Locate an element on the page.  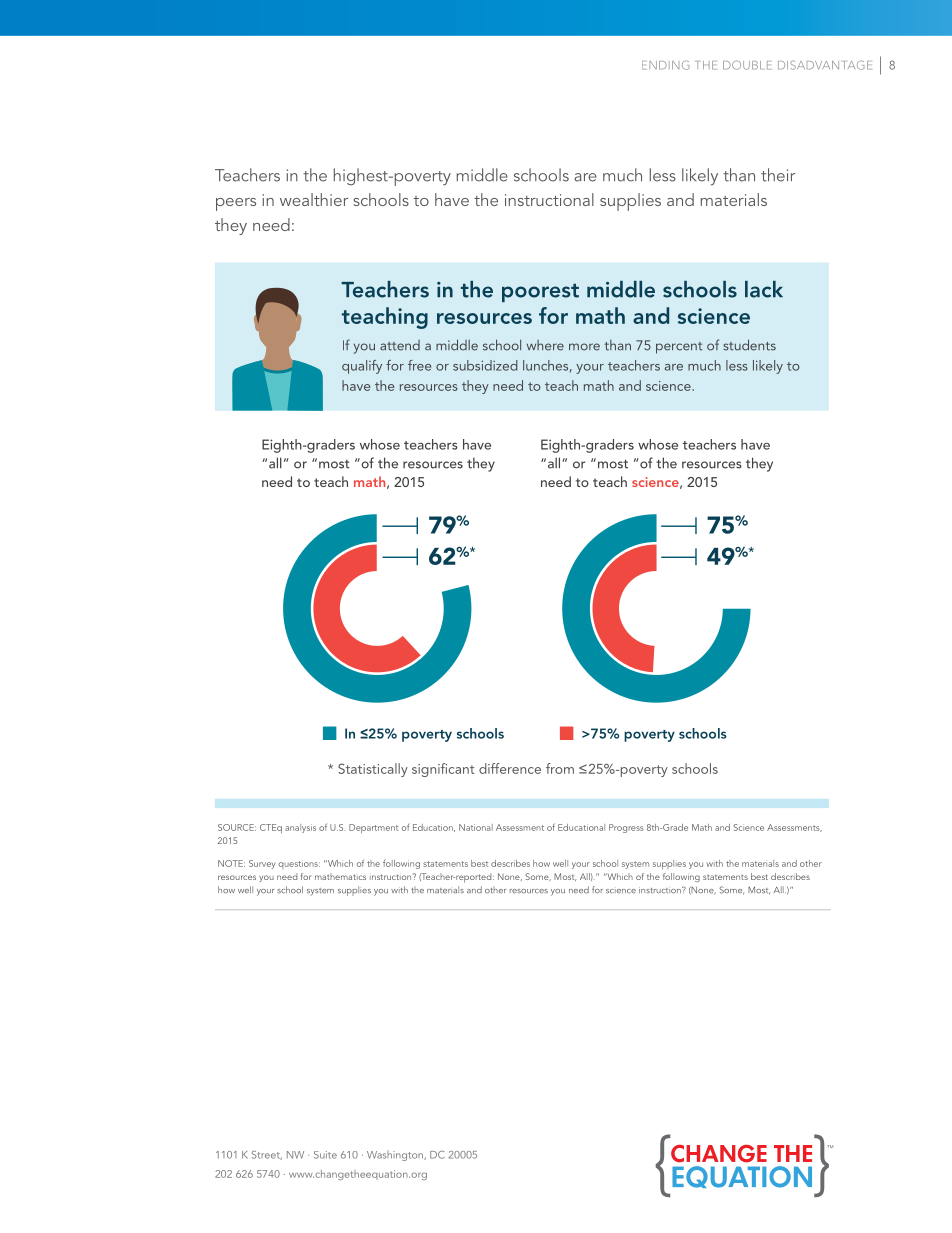
DOUBLE is located at coordinates (747, 65).
